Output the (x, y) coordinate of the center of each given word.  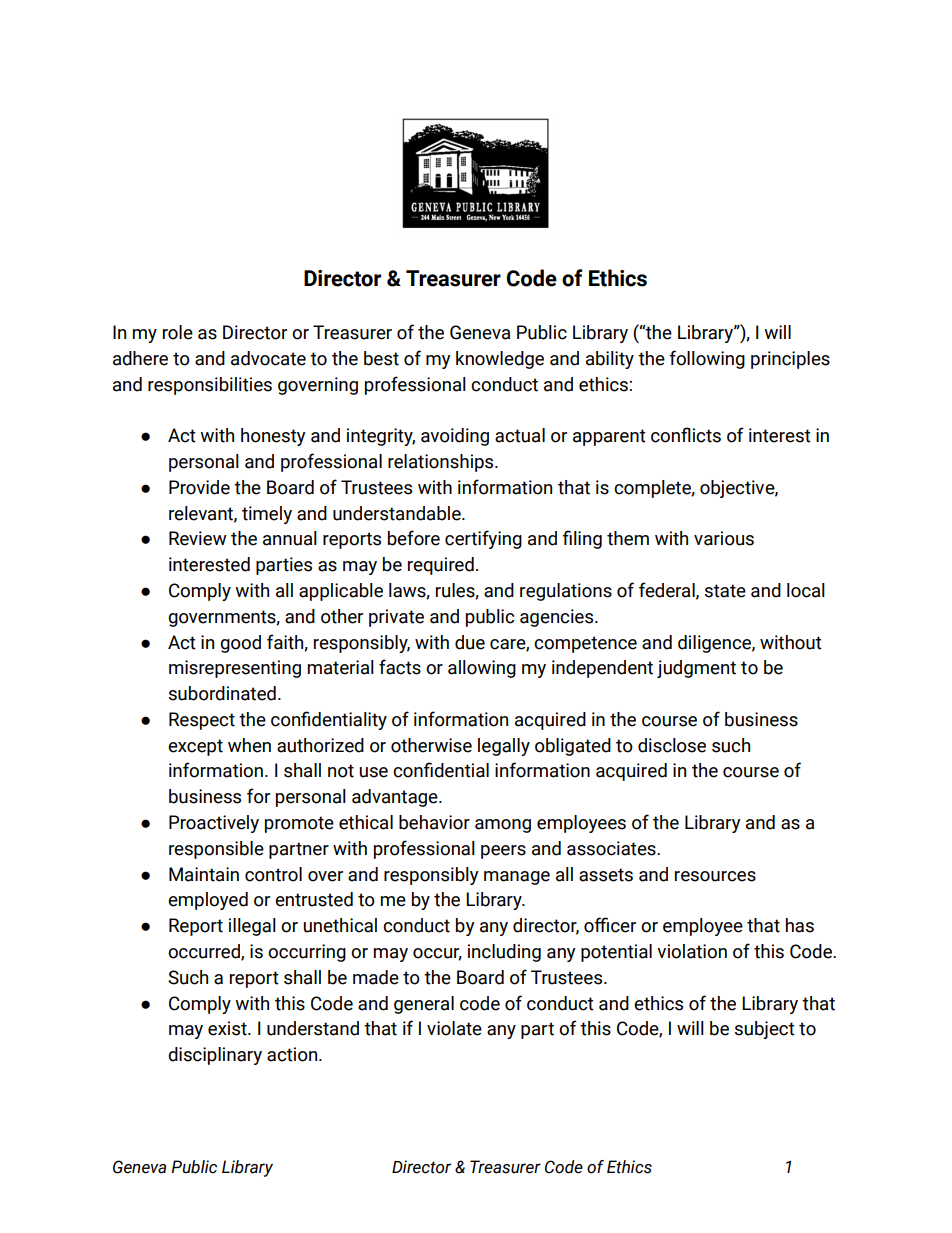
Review (198, 538)
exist (228, 1028)
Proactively (214, 824)
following (707, 359)
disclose (672, 745)
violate (454, 1028)
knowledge (500, 360)
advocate (268, 358)
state (725, 591)
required (441, 566)
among (503, 826)
